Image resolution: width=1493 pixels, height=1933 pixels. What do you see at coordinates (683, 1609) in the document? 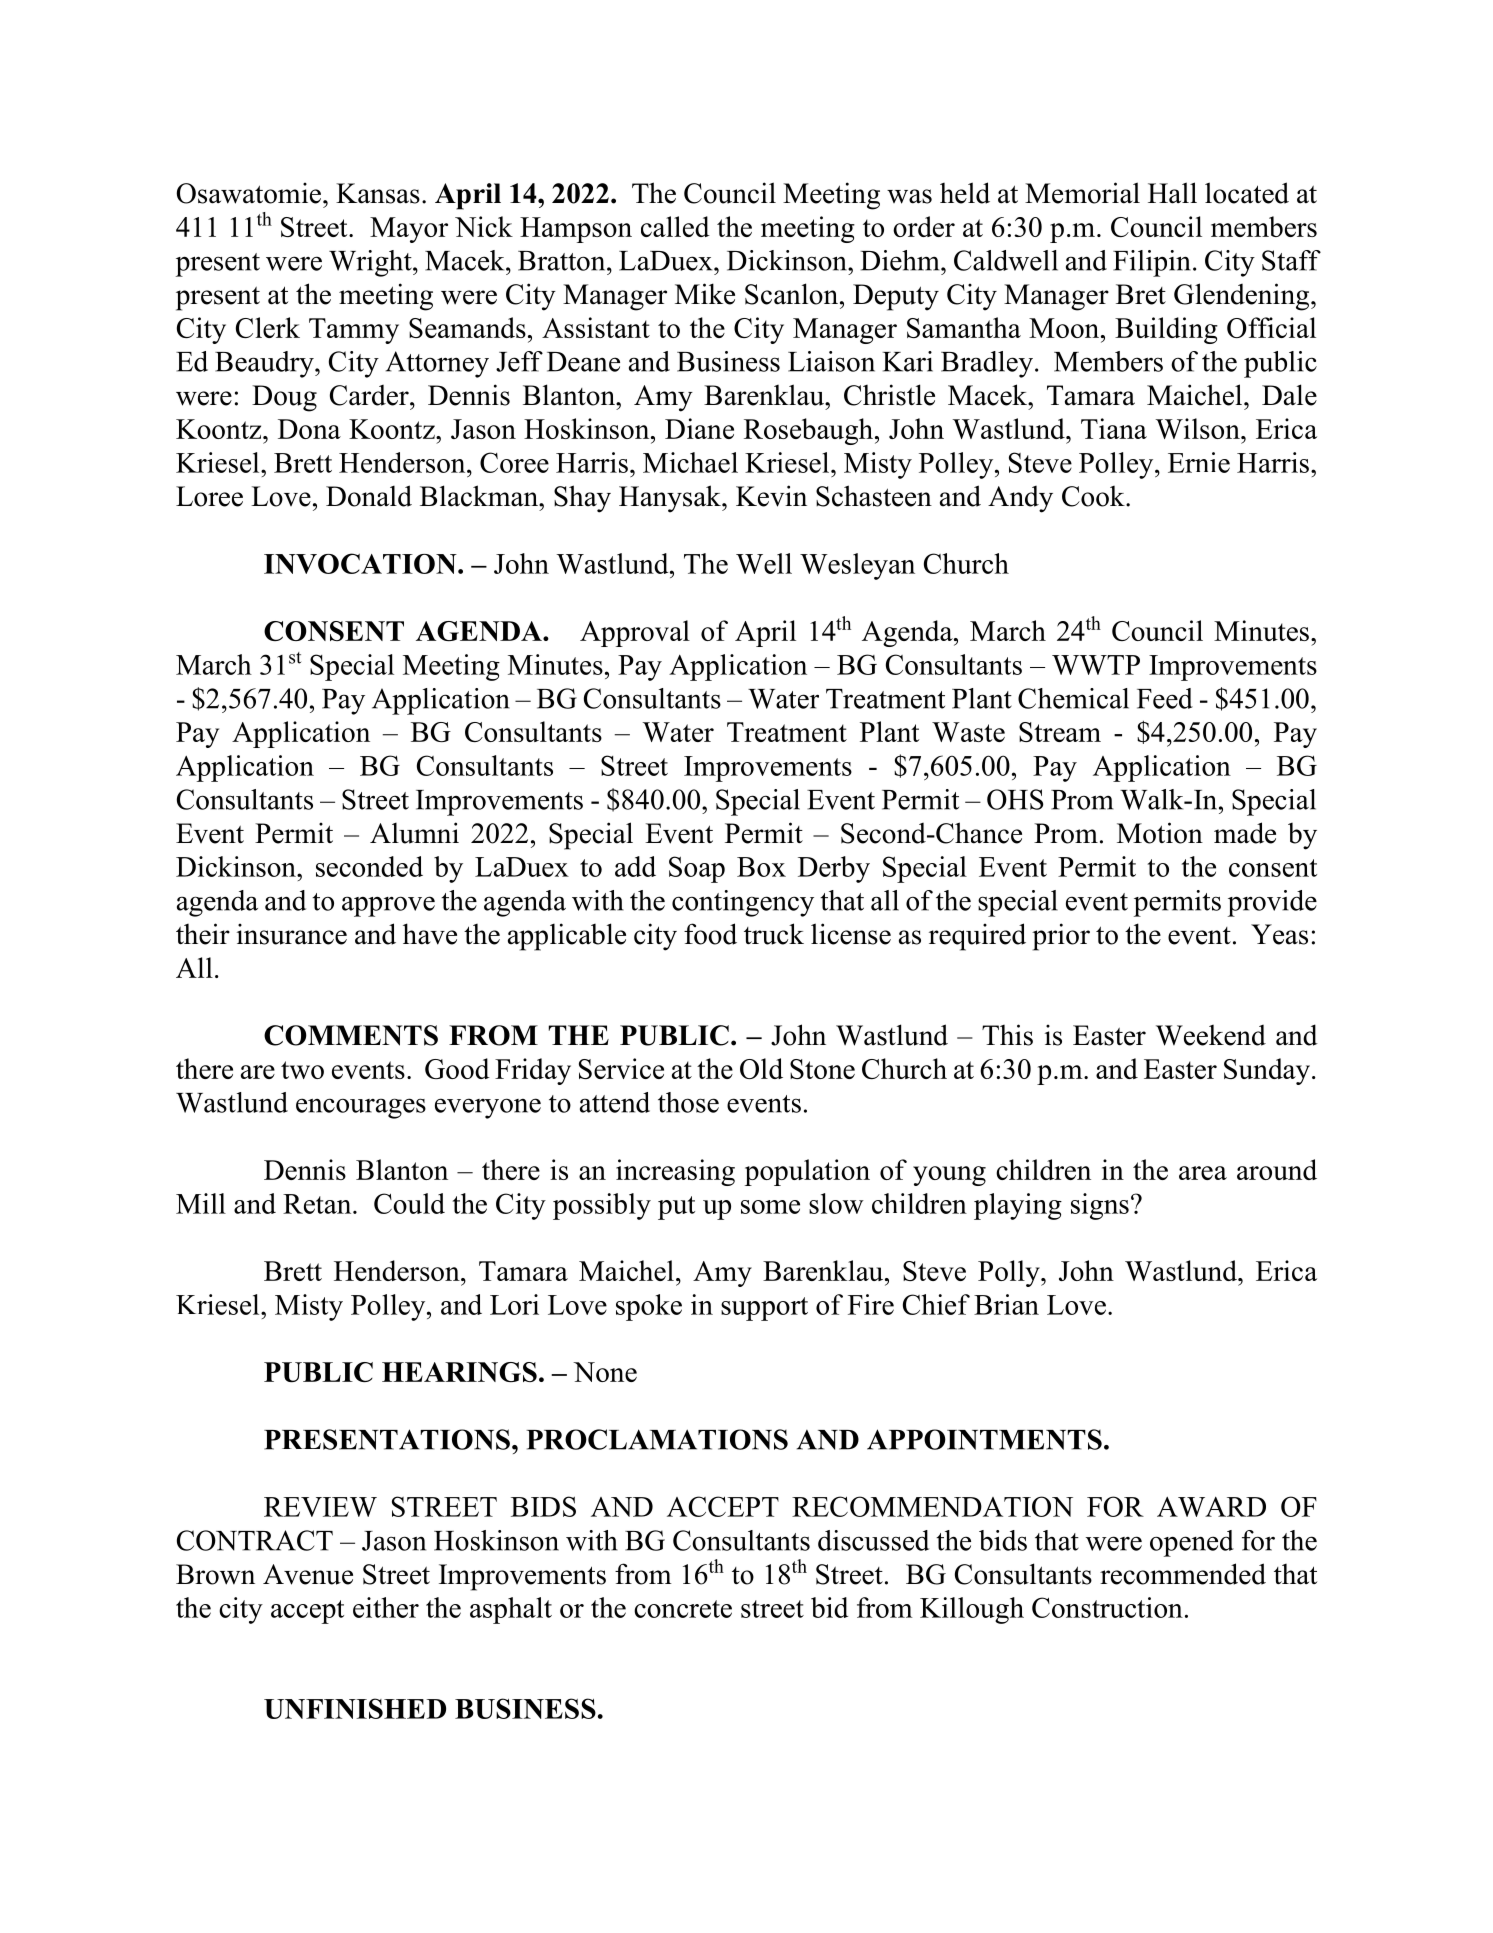
I see `concrete` at bounding box center [683, 1609].
